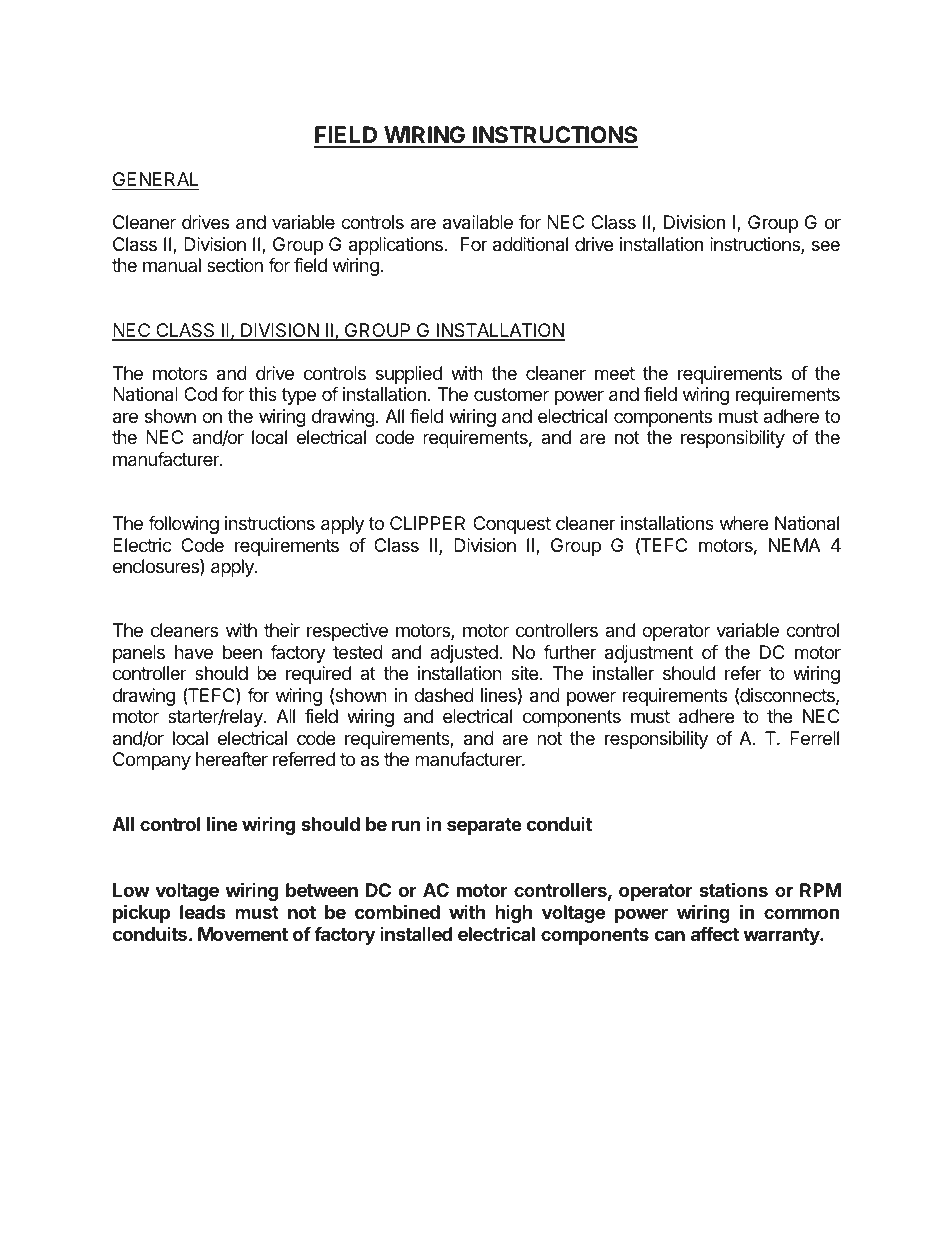  Describe the element at coordinates (826, 245) in the screenshot. I see `see` at that location.
